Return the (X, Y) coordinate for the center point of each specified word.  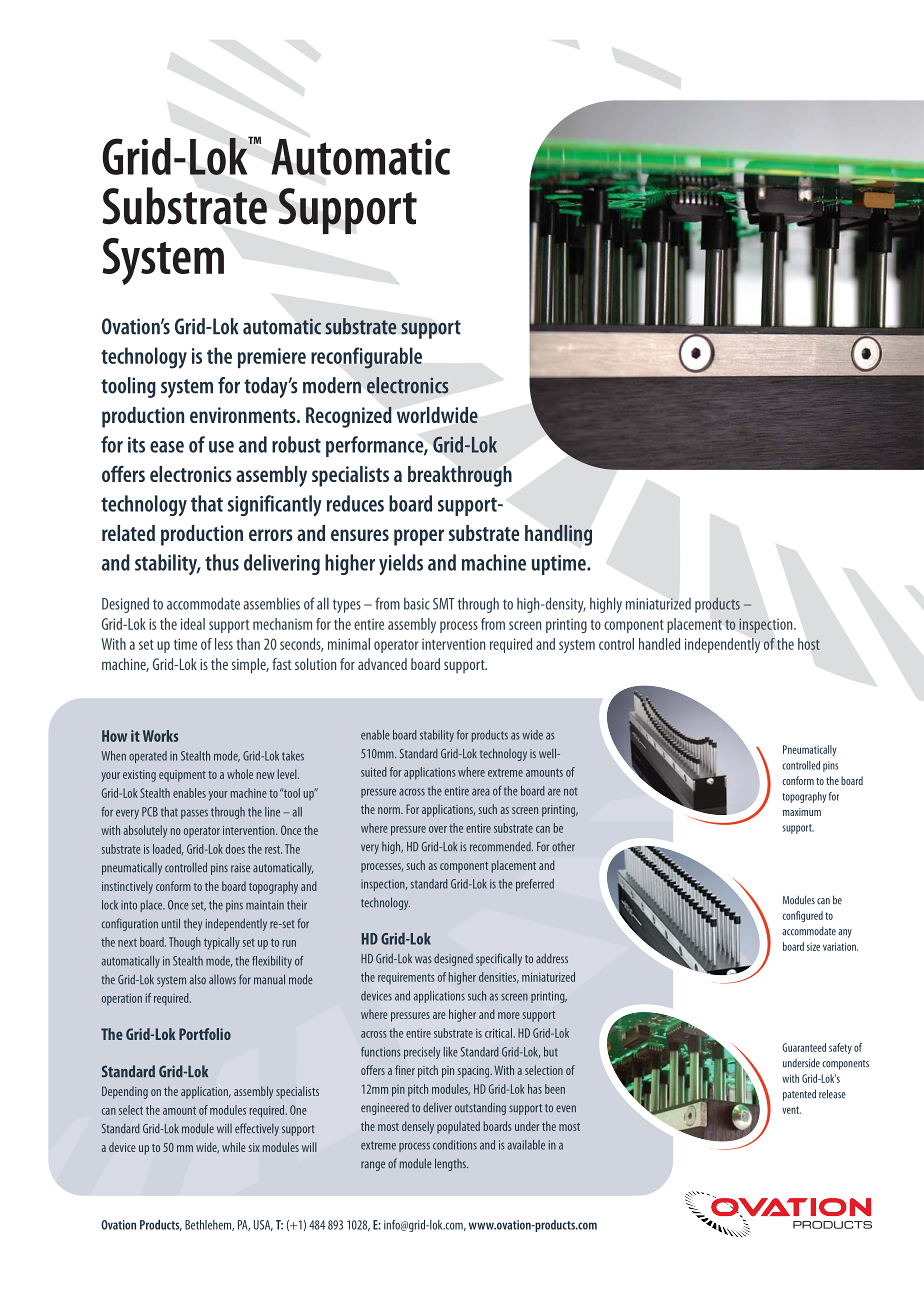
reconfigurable (366, 358)
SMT (444, 604)
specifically (499, 959)
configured (802, 916)
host (809, 644)
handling (558, 535)
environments (244, 415)
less (224, 644)
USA (263, 1225)
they (193, 924)
